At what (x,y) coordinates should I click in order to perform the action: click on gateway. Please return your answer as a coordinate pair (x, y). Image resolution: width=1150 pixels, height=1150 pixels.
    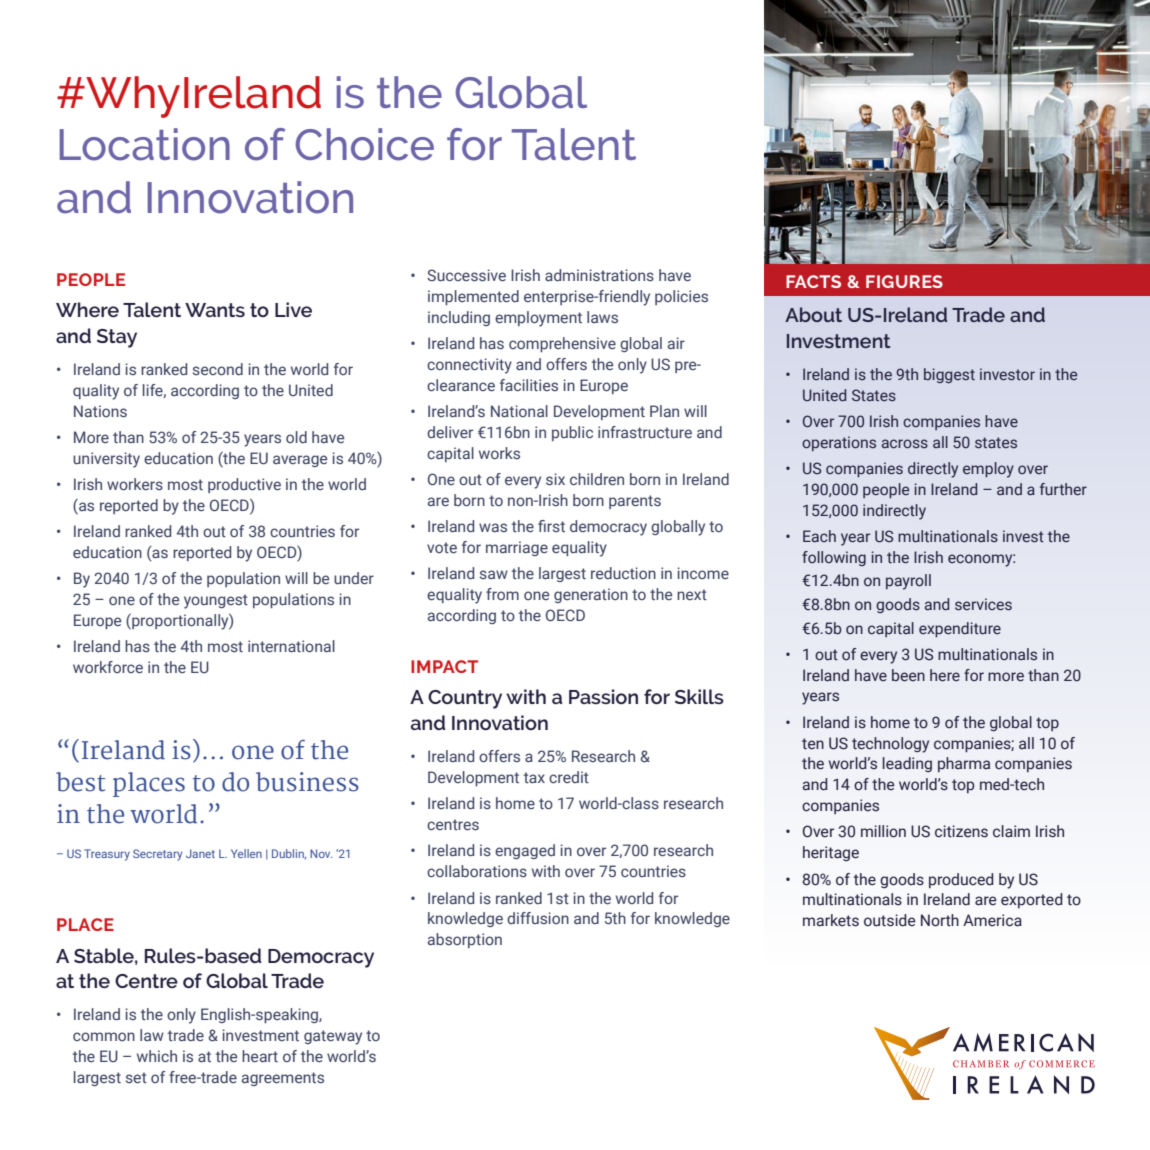
    Looking at the image, I should click on (333, 1037).
